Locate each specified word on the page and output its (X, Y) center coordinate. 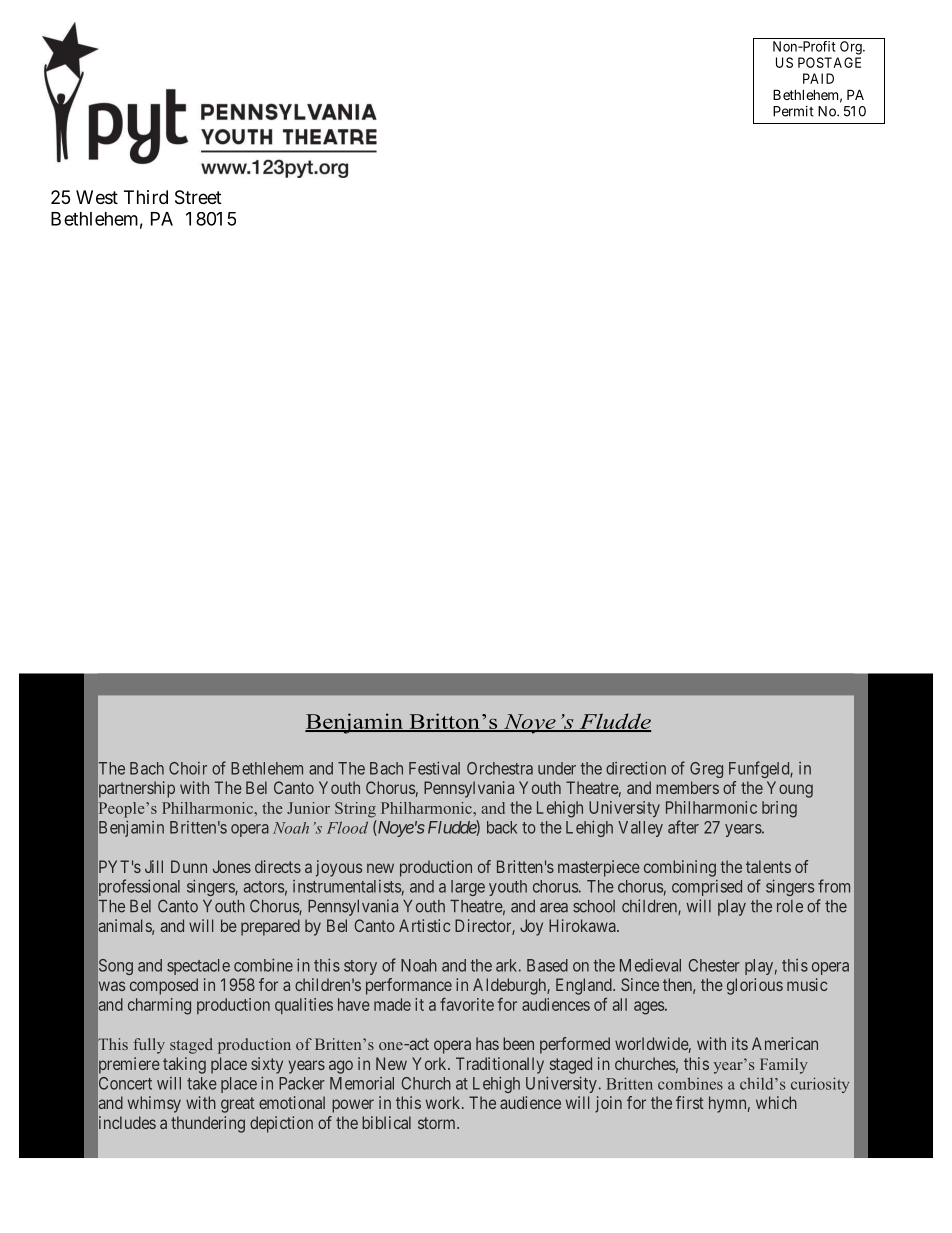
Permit (793, 111)
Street (198, 197)
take (202, 1083)
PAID (818, 78)
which (776, 1102)
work (444, 1102)
